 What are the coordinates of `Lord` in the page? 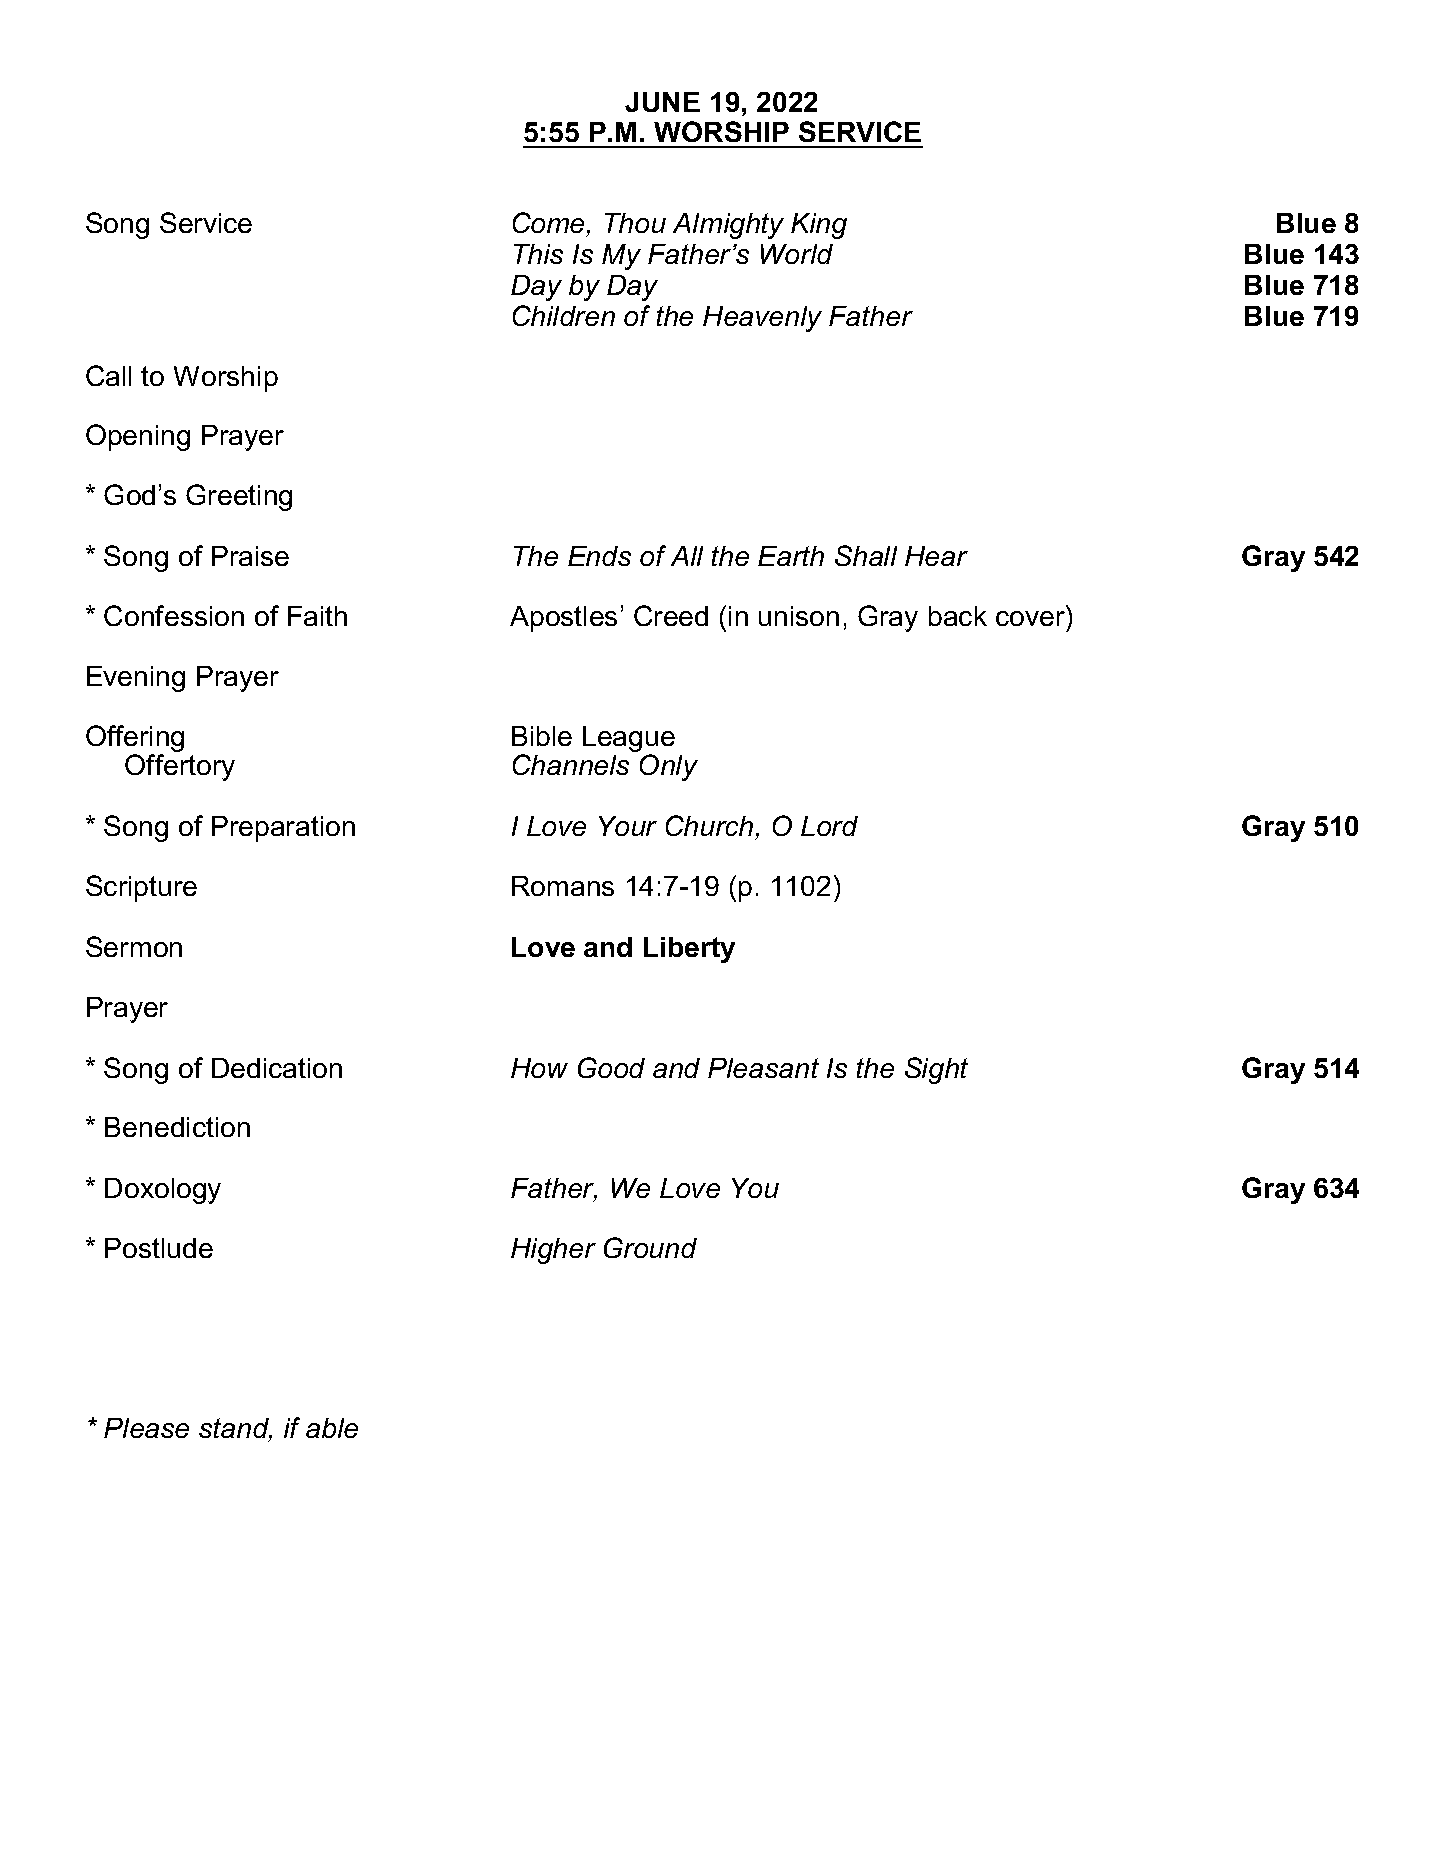 It's located at (829, 826).
